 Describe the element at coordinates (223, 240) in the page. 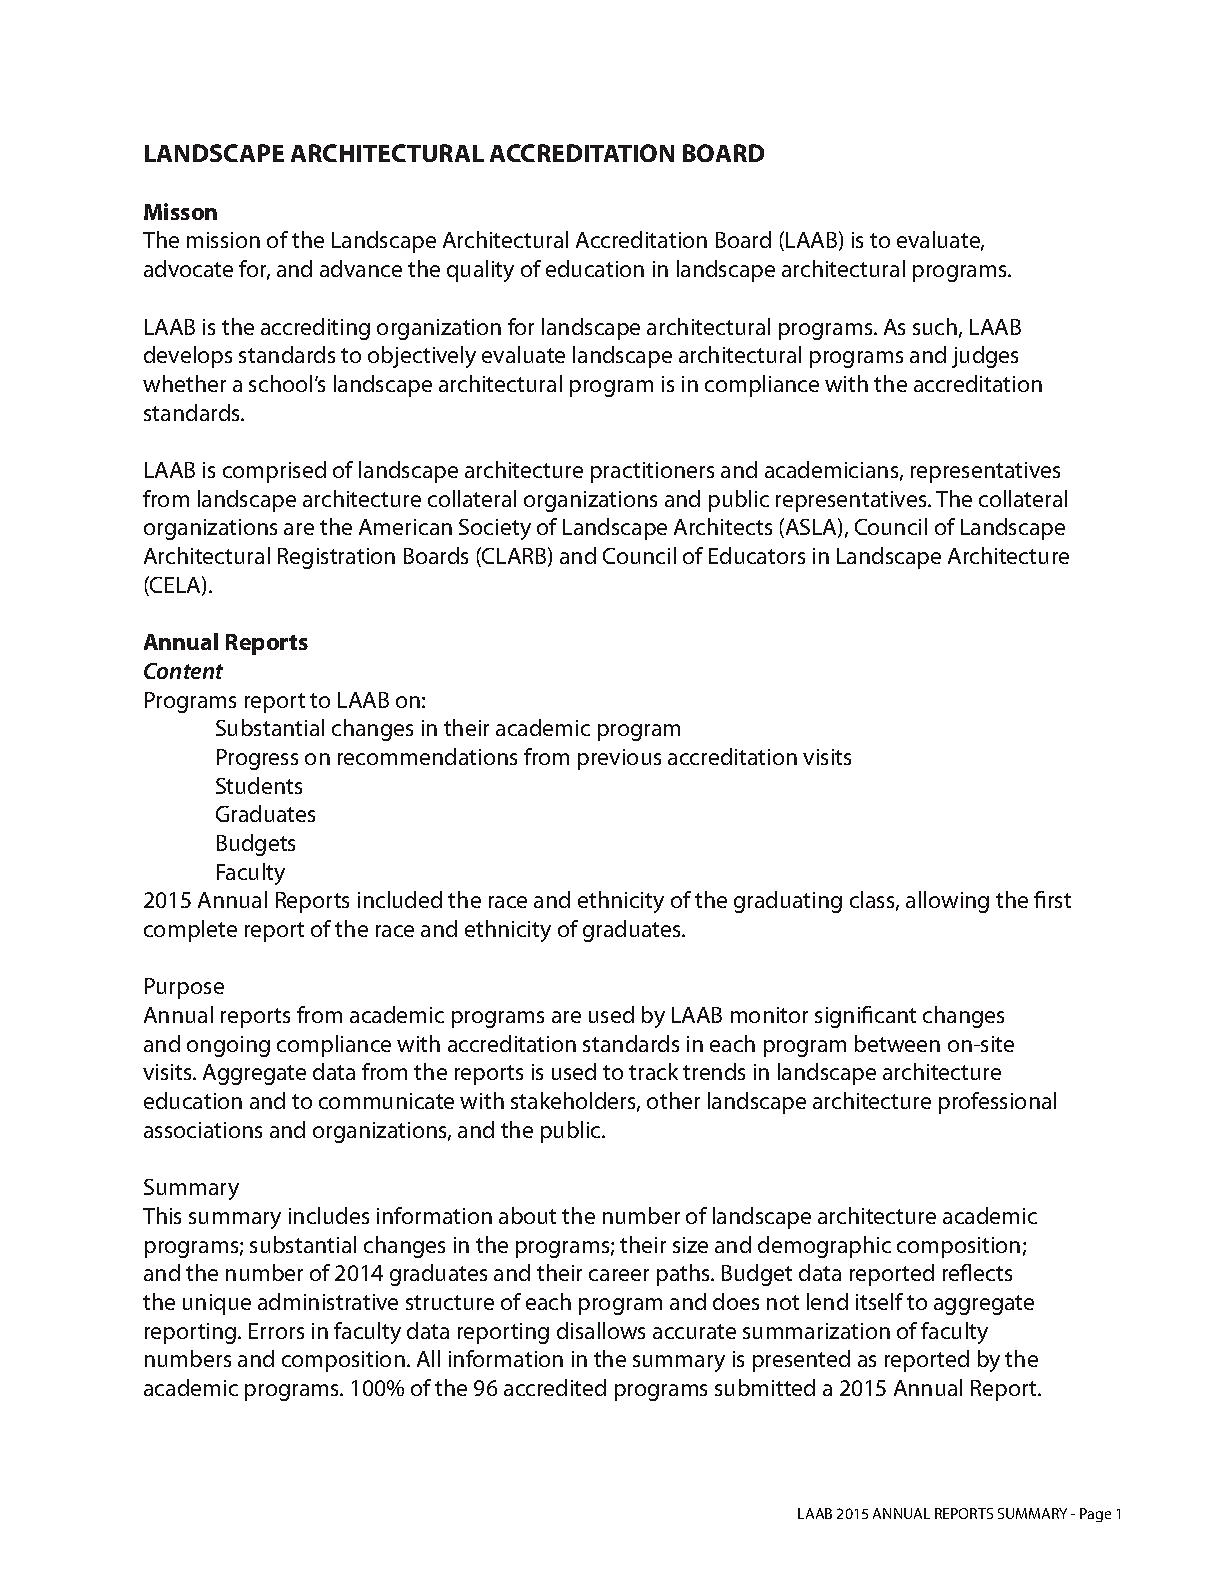

I see `mission` at that location.
